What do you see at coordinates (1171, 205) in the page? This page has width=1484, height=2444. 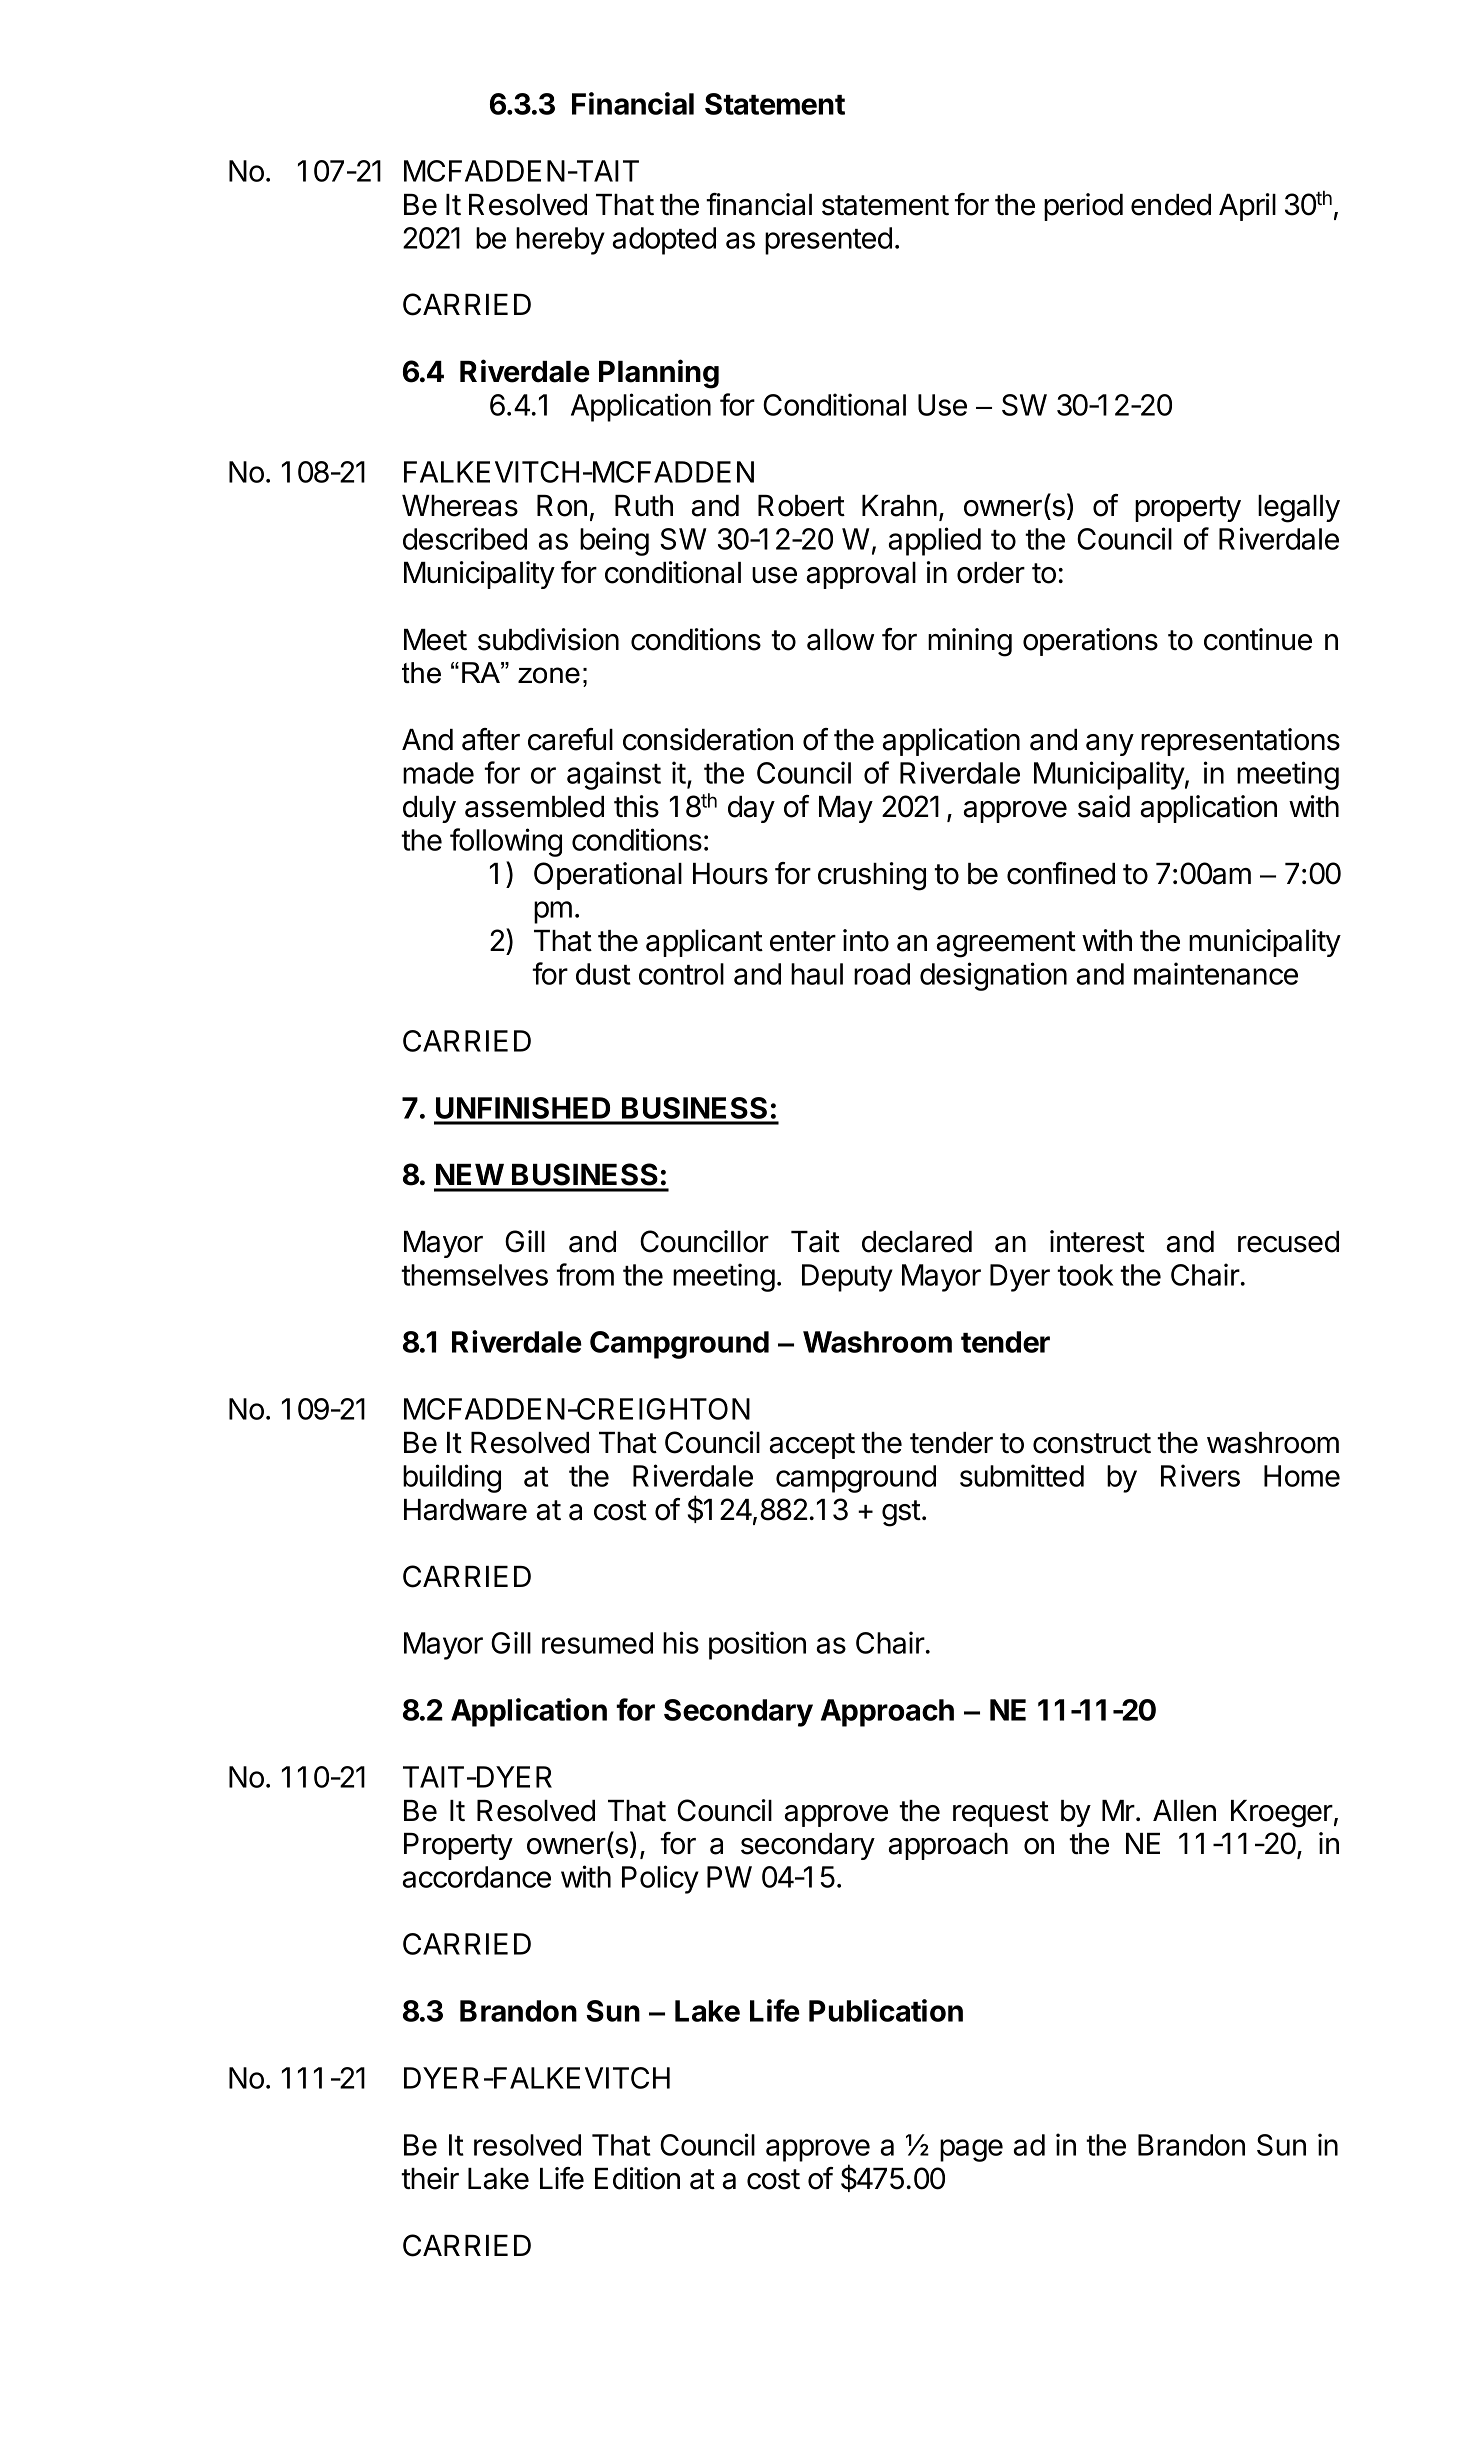 I see `ended` at bounding box center [1171, 205].
